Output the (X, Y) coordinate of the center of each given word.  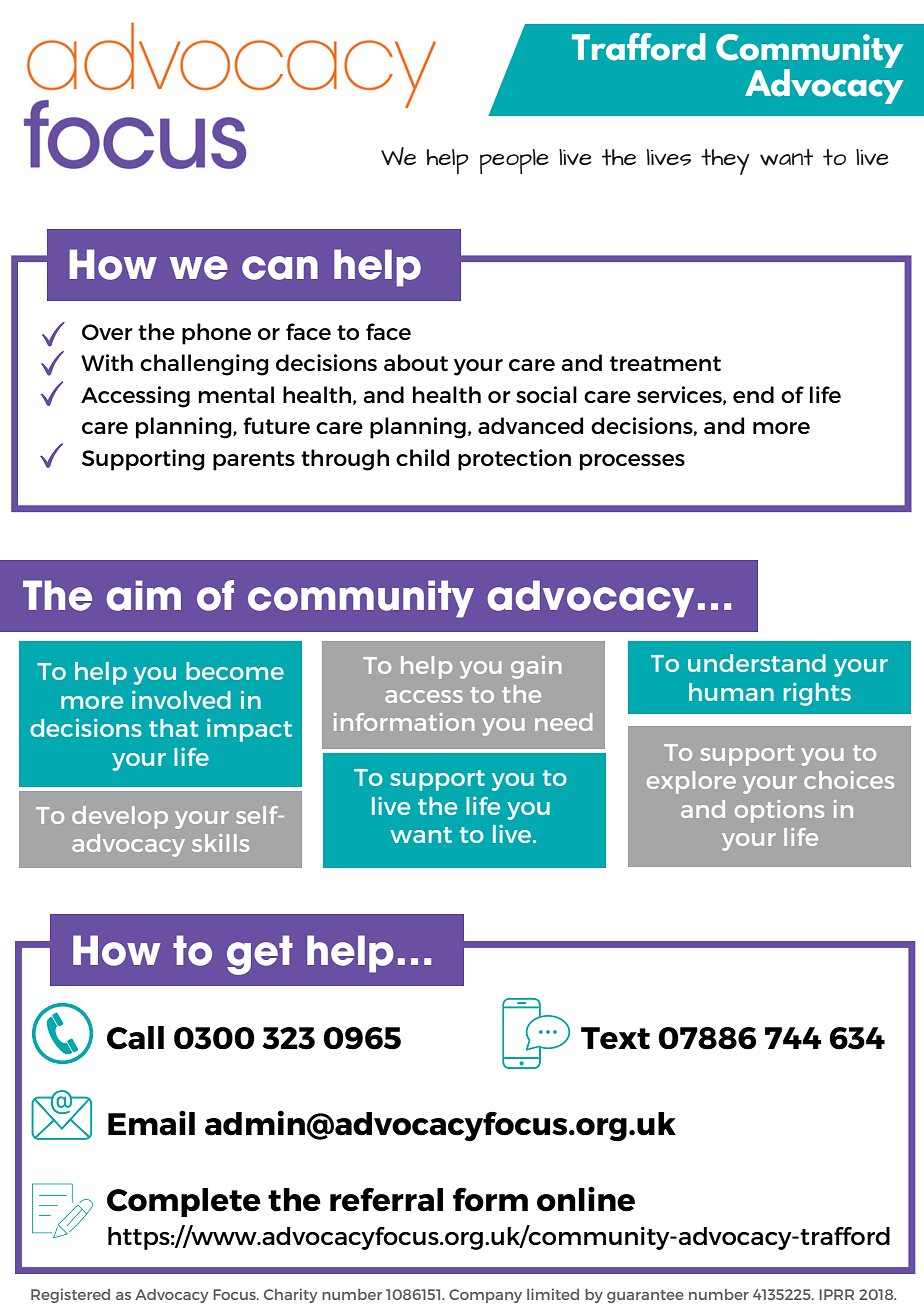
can (280, 268)
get (260, 955)
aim (143, 595)
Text (615, 1038)
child (422, 457)
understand (757, 663)
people (514, 161)
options (779, 811)
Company (485, 1296)
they (725, 162)
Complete (184, 1202)
